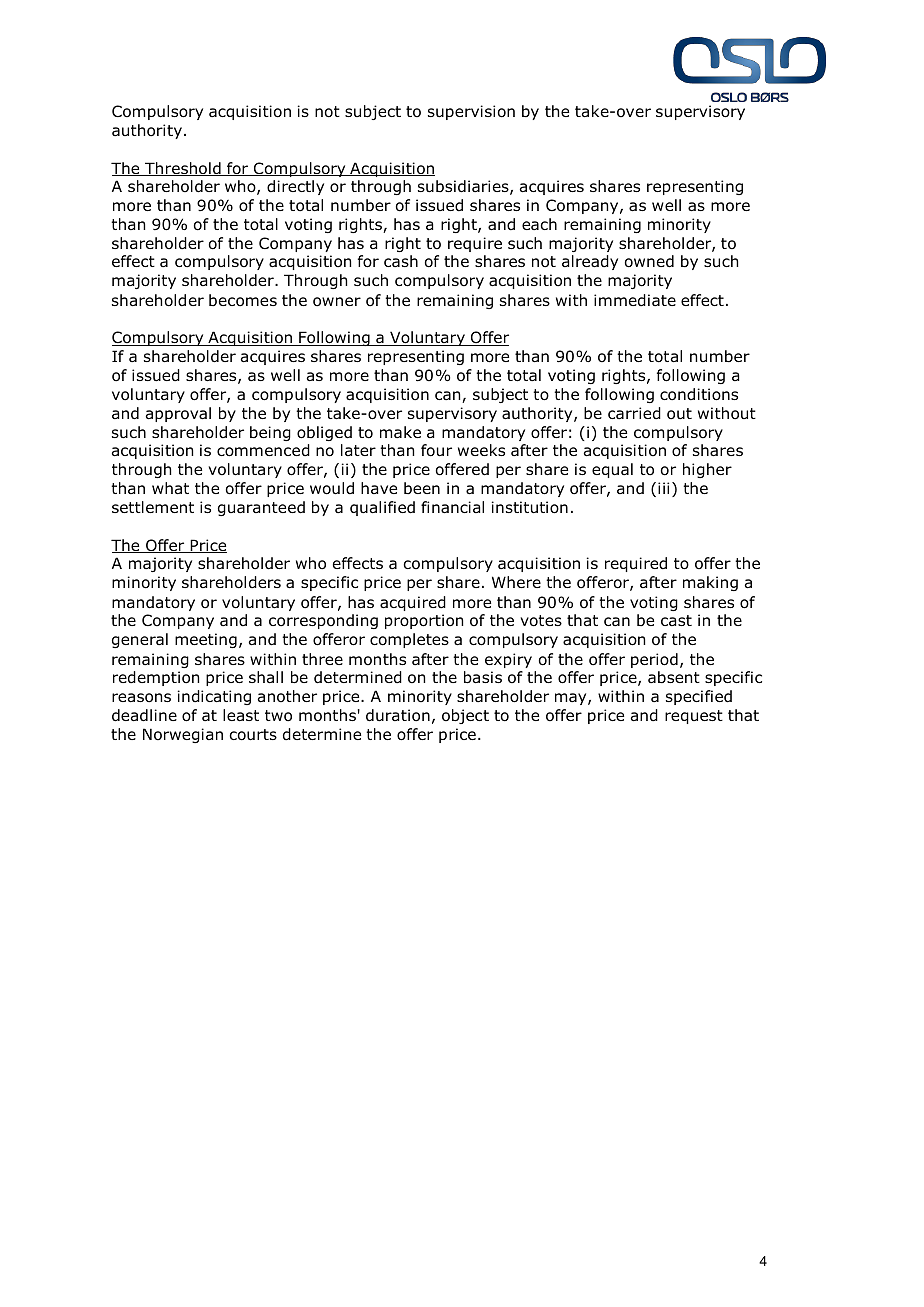  Describe the element at coordinates (178, 414) in the page. I see `approval` at that location.
